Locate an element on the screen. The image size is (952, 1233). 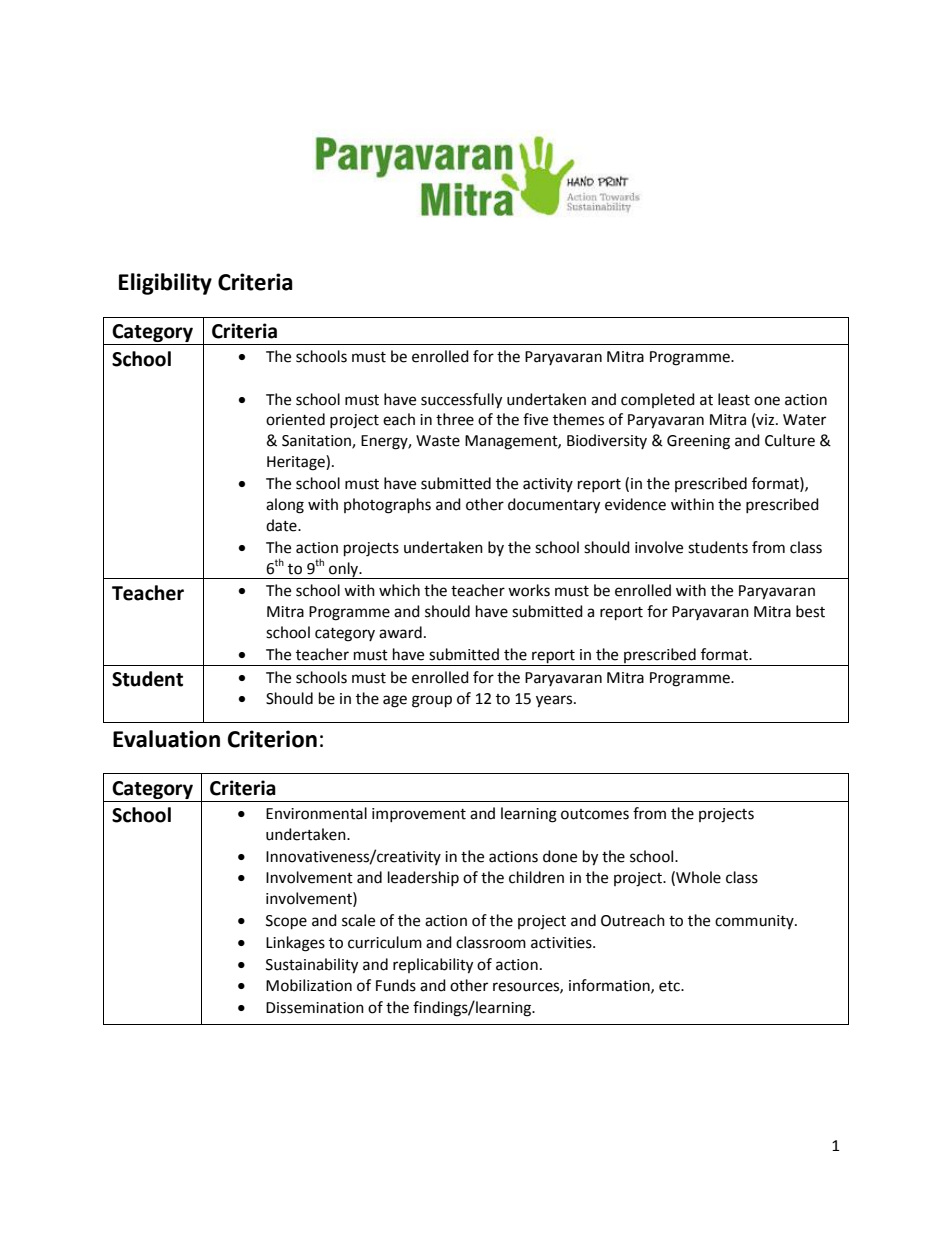
Greening is located at coordinates (698, 442).
